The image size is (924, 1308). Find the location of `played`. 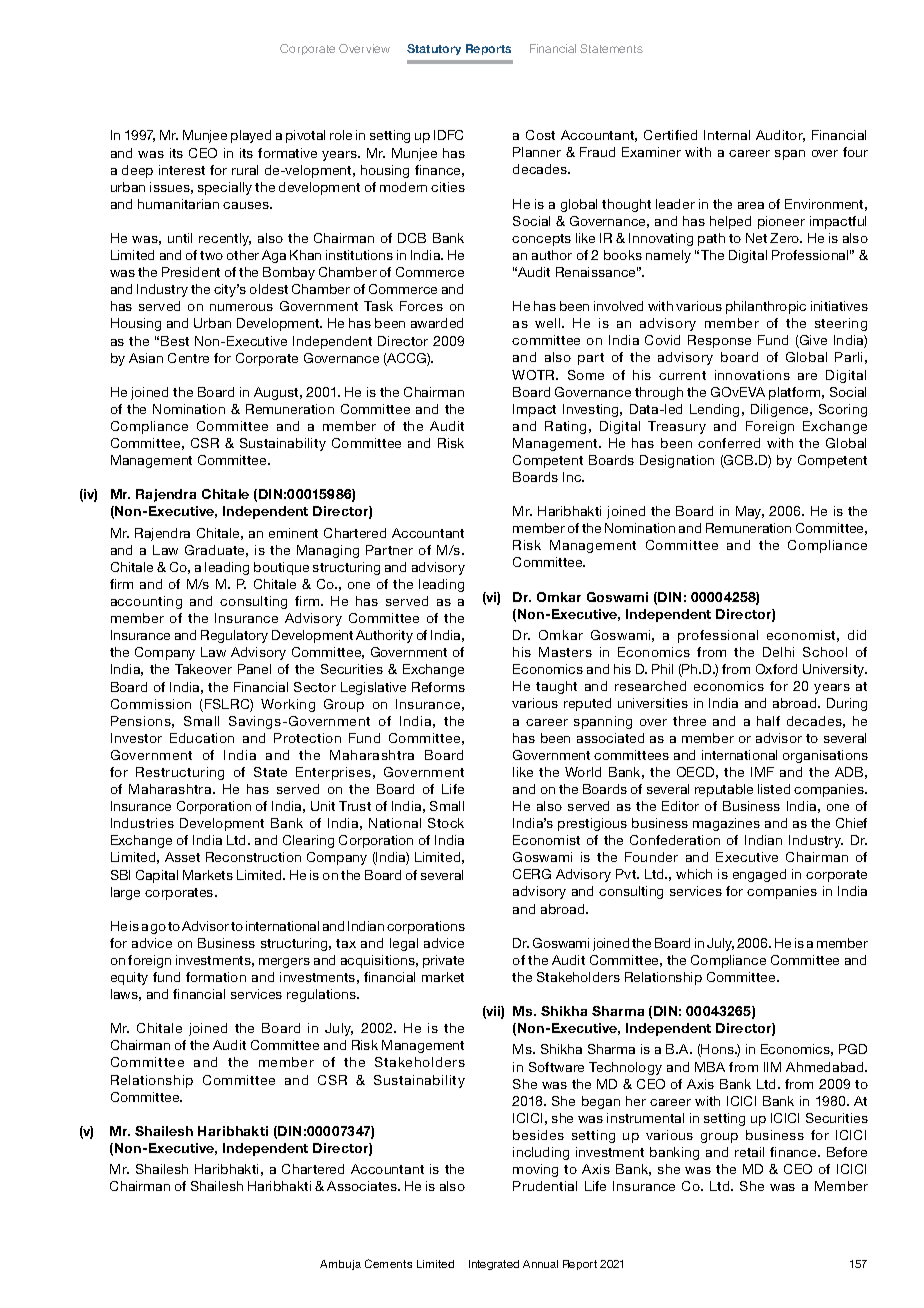

played is located at coordinates (251, 136).
